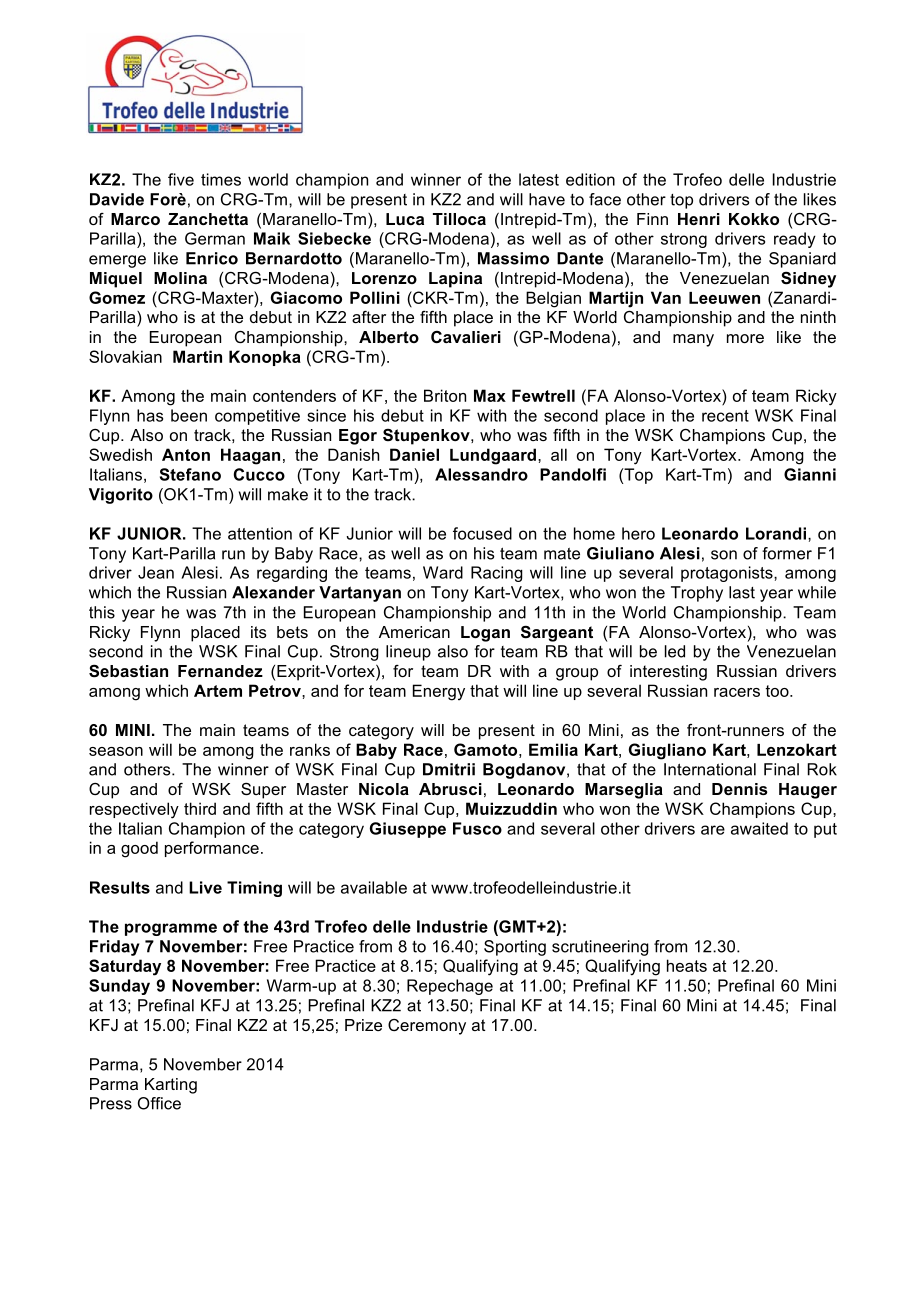 This document has height=1308, width=924. I want to click on Martin, so click(197, 356).
